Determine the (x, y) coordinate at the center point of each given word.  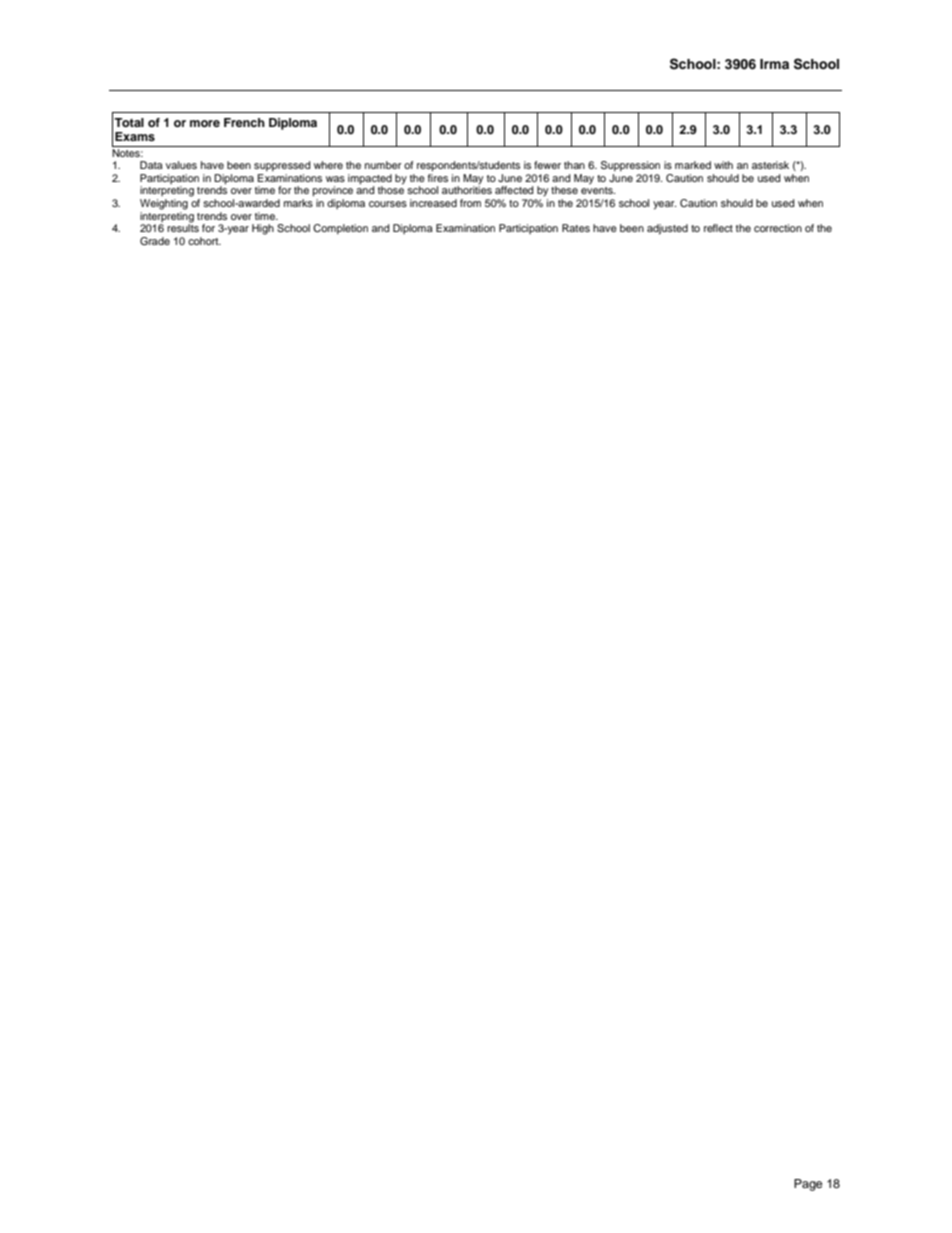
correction (778, 228)
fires (438, 178)
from (470, 203)
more (205, 123)
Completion (340, 229)
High (263, 229)
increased (433, 203)
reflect (718, 228)
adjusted (667, 229)
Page (808, 1185)
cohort (204, 241)
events (598, 190)
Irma (774, 64)
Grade (155, 241)
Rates (576, 228)
